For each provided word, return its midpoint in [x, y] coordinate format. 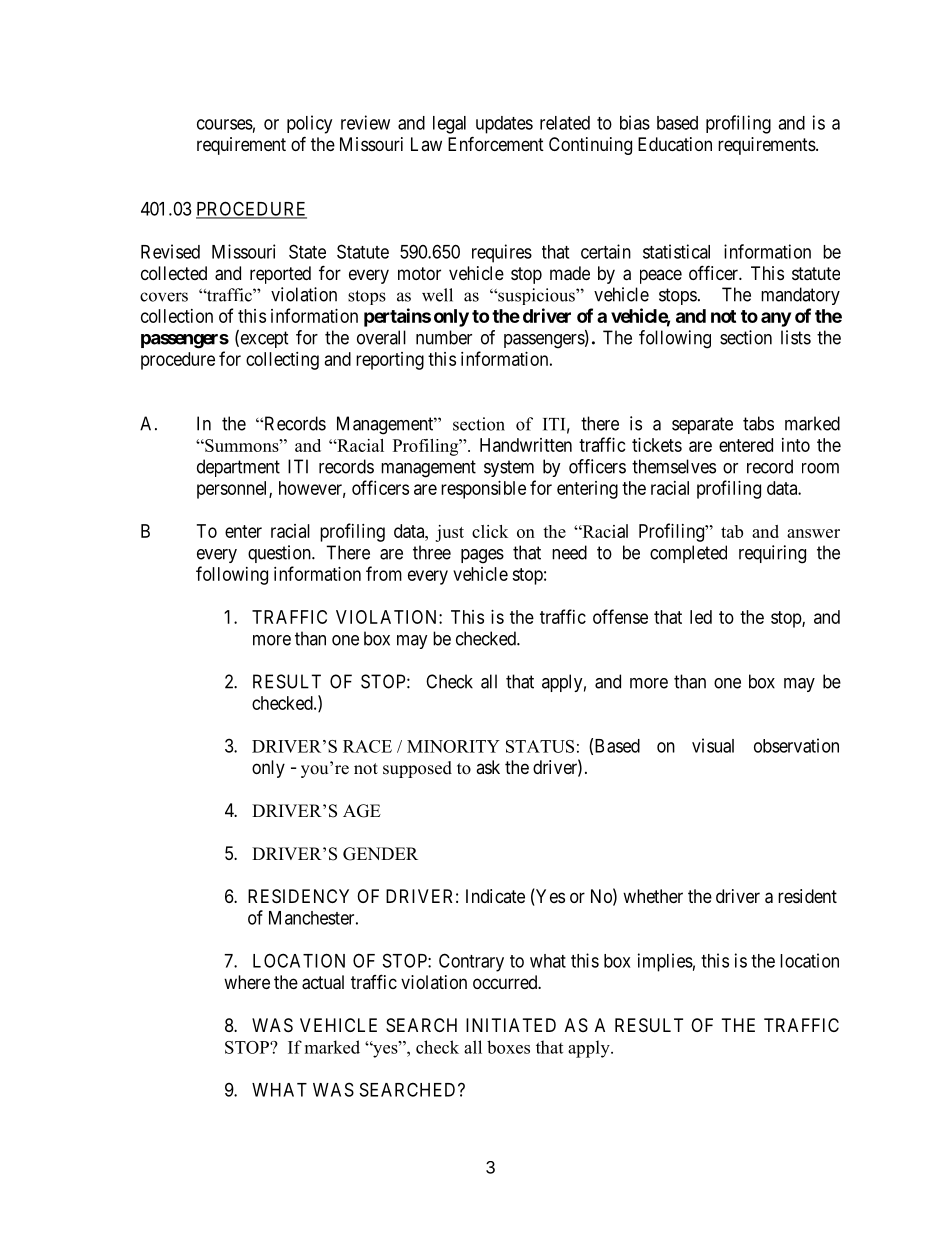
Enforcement [496, 143]
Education [675, 144]
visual [713, 745]
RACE [367, 746]
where [247, 982]
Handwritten [526, 445]
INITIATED [511, 1025]
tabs [758, 423]
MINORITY [453, 746]
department [238, 468]
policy [309, 124]
